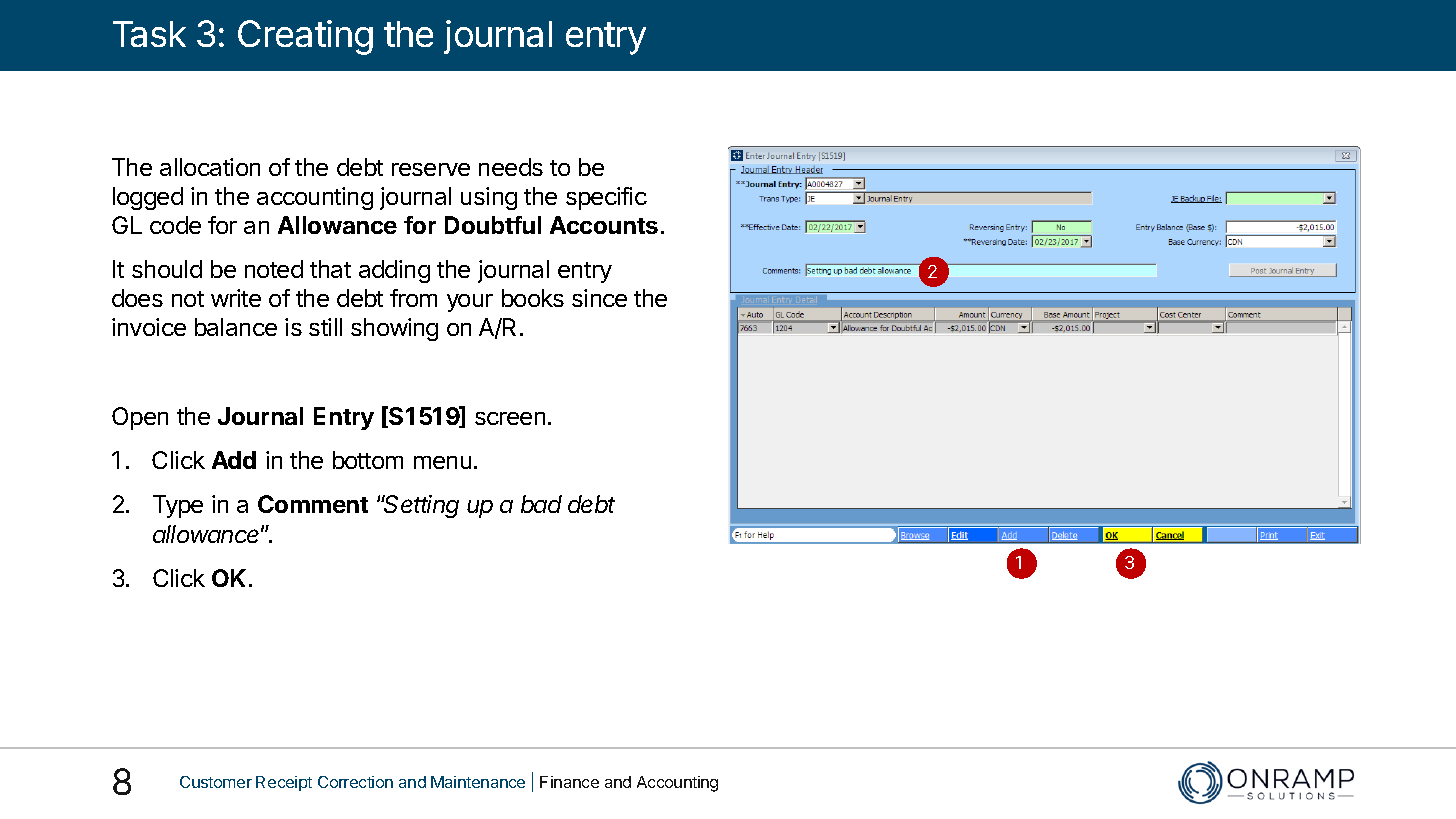 The width and height of the screenshot is (1456, 819). Describe the element at coordinates (175, 225) in the screenshot. I see `code` at that location.
